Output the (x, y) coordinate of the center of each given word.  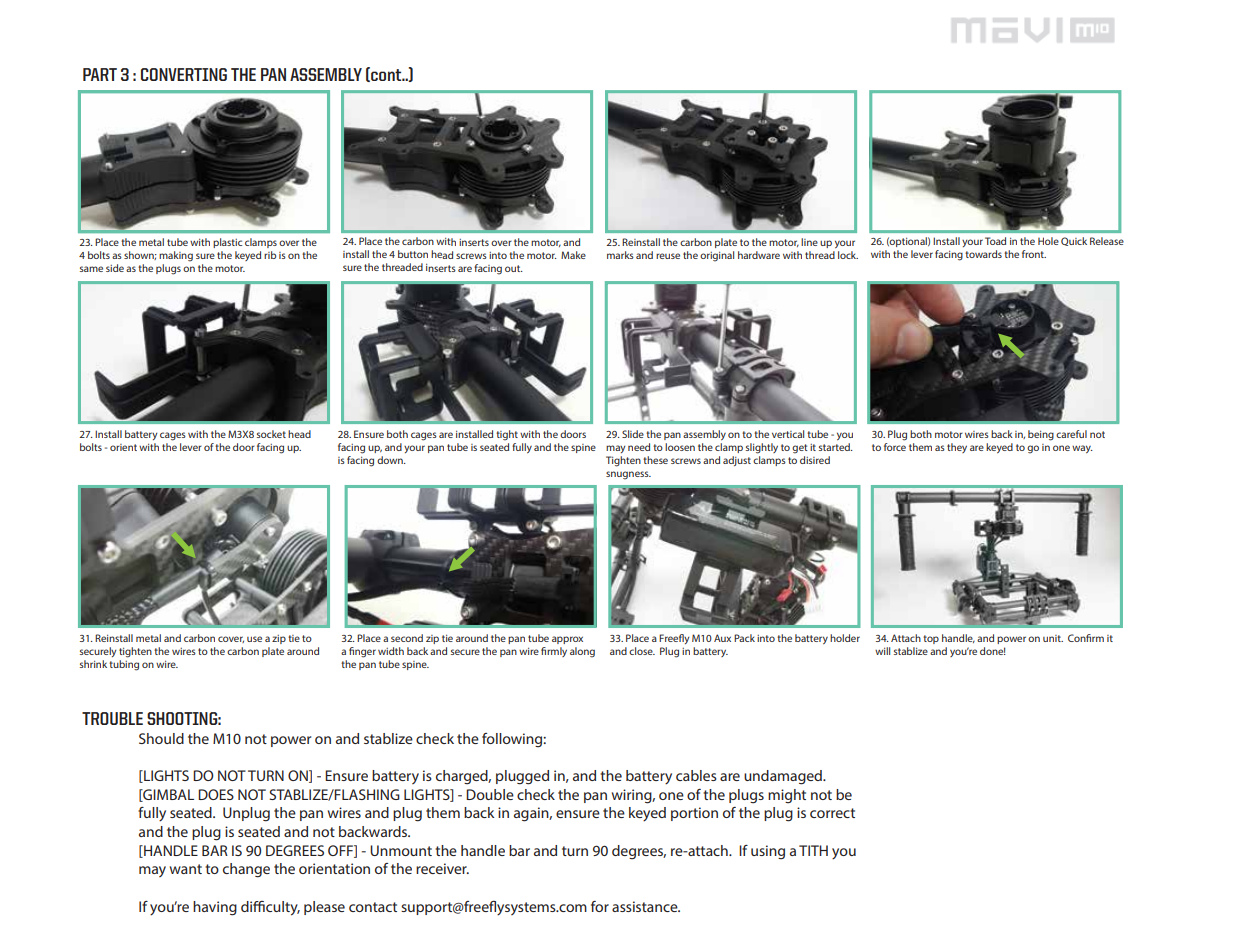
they (957, 448)
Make (573, 255)
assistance (646, 906)
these (655, 460)
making (176, 256)
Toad (995, 241)
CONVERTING (184, 74)
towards (983, 254)
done (993, 651)
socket (271, 434)
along (582, 652)
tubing (124, 665)
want (186, 869)
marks (620, 255)
